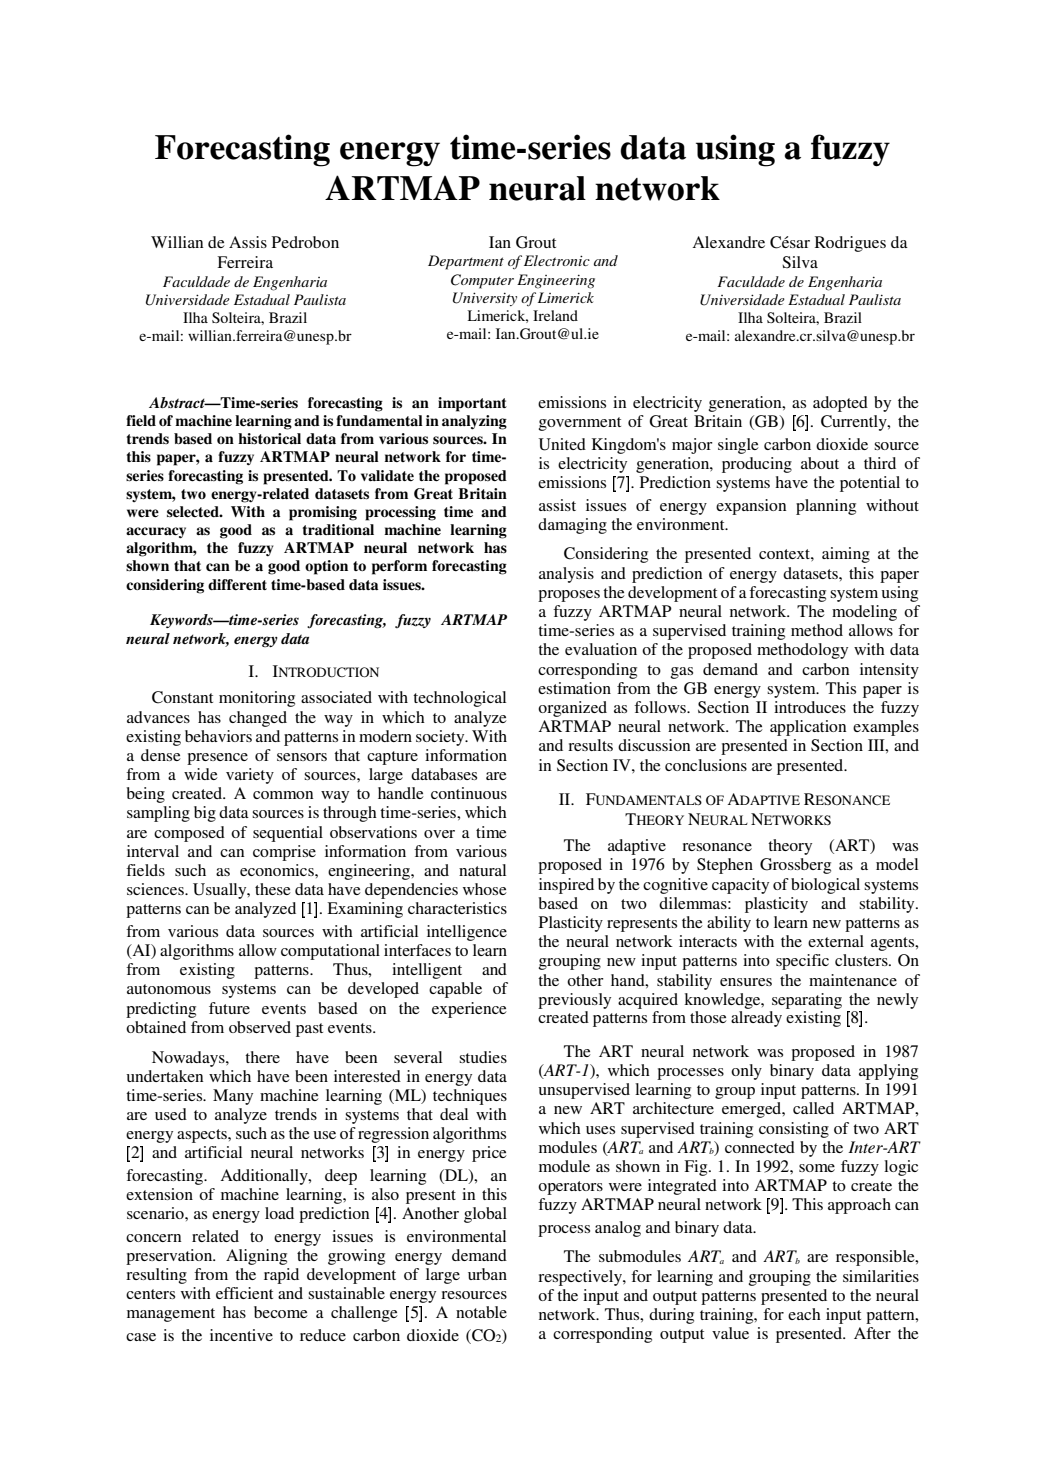 This screenshot has height=1479, width=1045. Describe the element at coordinates (269, 439) in the screenshot. I see `historical` at that location.
